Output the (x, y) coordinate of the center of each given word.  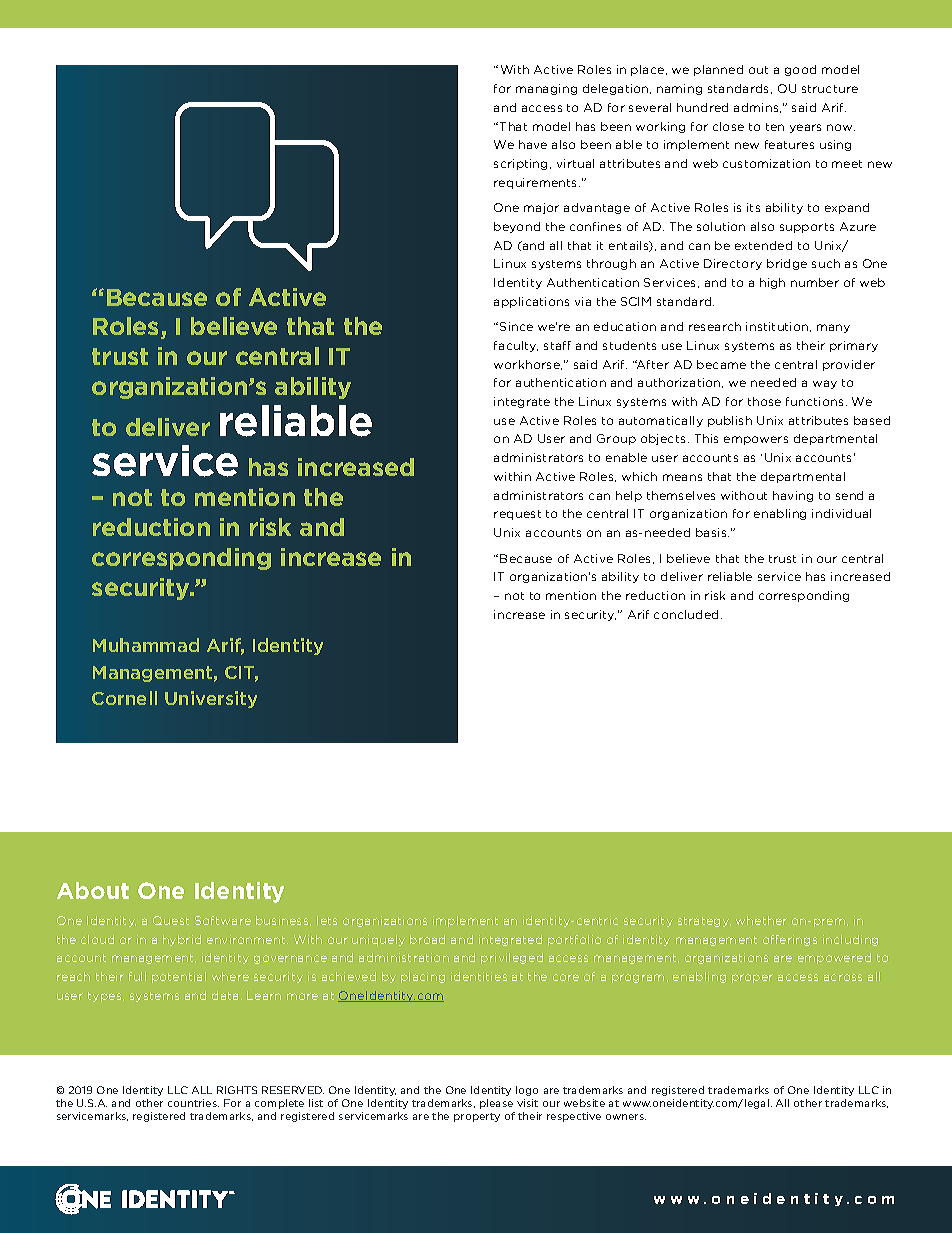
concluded (688, 614)
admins (757, 108)
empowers (756, 440)
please (496, 1104)
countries (193, 1103)
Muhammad (146, 645)
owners (626, 1117)
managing (546, 89)
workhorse (528, 365)
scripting (520, 164)
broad (427, 939)
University (211, 699)
